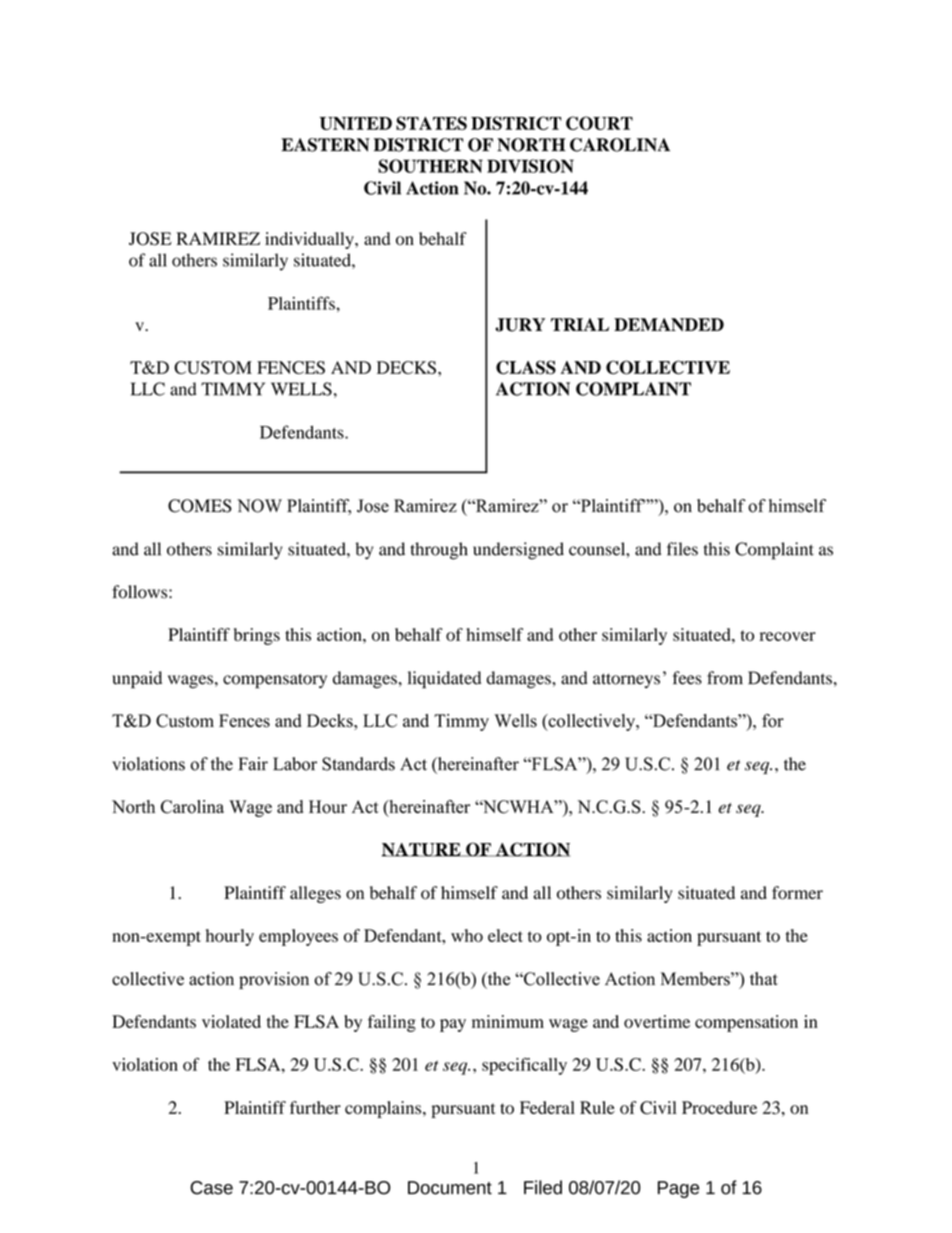 This document has width=952, height=1233. I want to click on COURT, so click(599, 123).
